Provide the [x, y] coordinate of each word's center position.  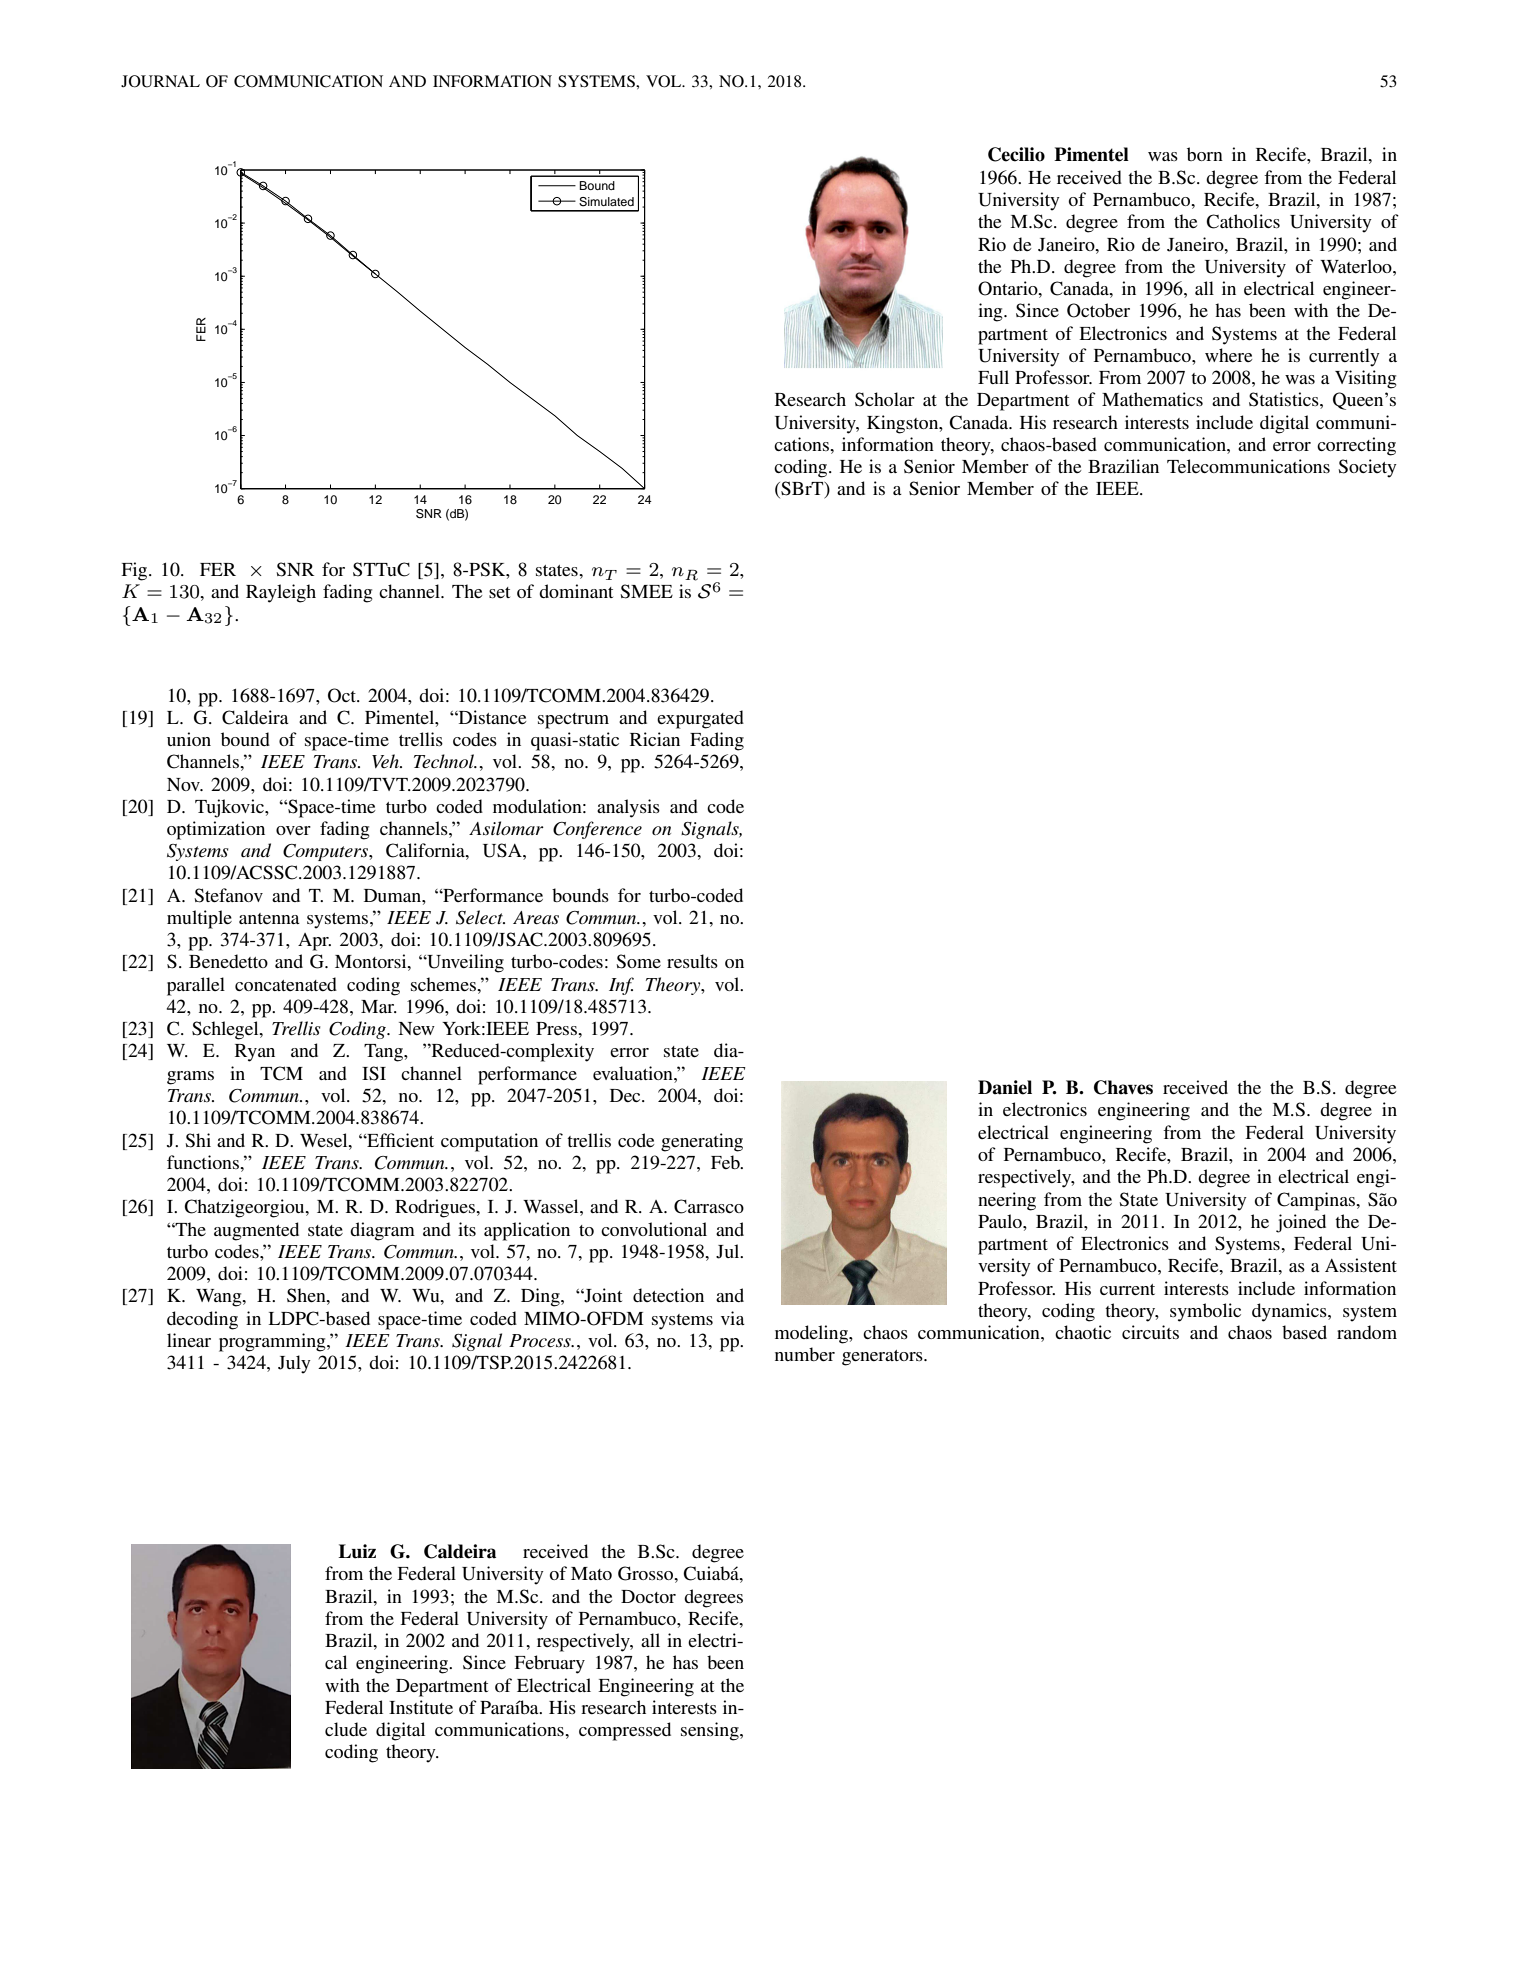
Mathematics [1152, 399]
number [805, 1354]
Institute [421, 1707]
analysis [628, 808]
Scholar [885, 399]
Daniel [1005, 1087]
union [189, 739]
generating [702, 1142]
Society [1367, 468]
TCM [281, 1073]
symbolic [1205, 1312]
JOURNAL [160, 81]
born [1205, 154]
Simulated [606, 202]
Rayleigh [281, 593]
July [294, 1364]
